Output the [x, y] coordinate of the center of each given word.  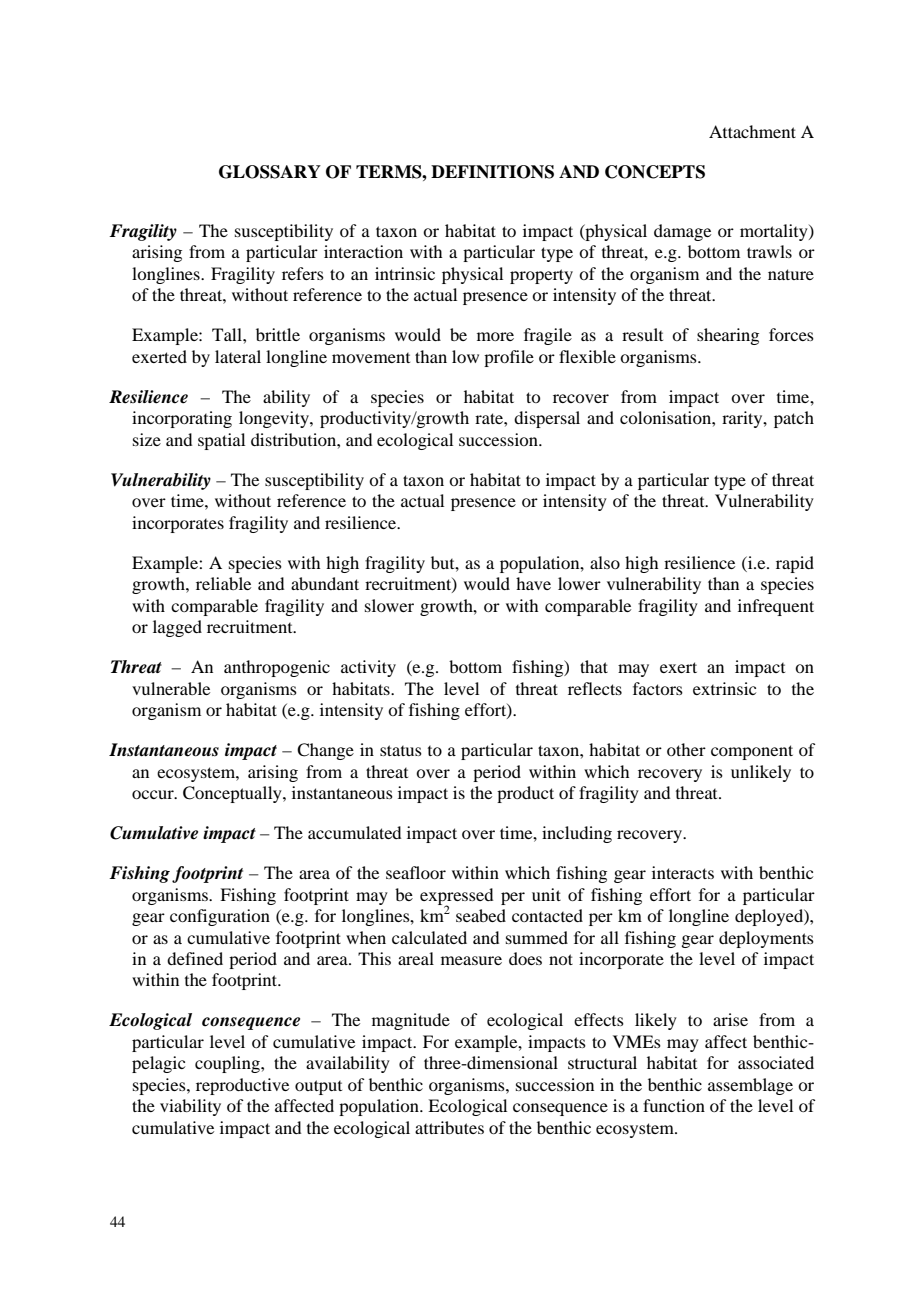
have [533, 583]
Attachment [752, 131]
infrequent [776, 607]
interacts [683, 872]
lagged [177, 628]
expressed [456, 897]
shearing [728, 336]
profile [509, 358]
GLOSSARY [270, 172]
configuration [220, 917]
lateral [238, 356]
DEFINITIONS [492, 172]
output [318, 1087]
